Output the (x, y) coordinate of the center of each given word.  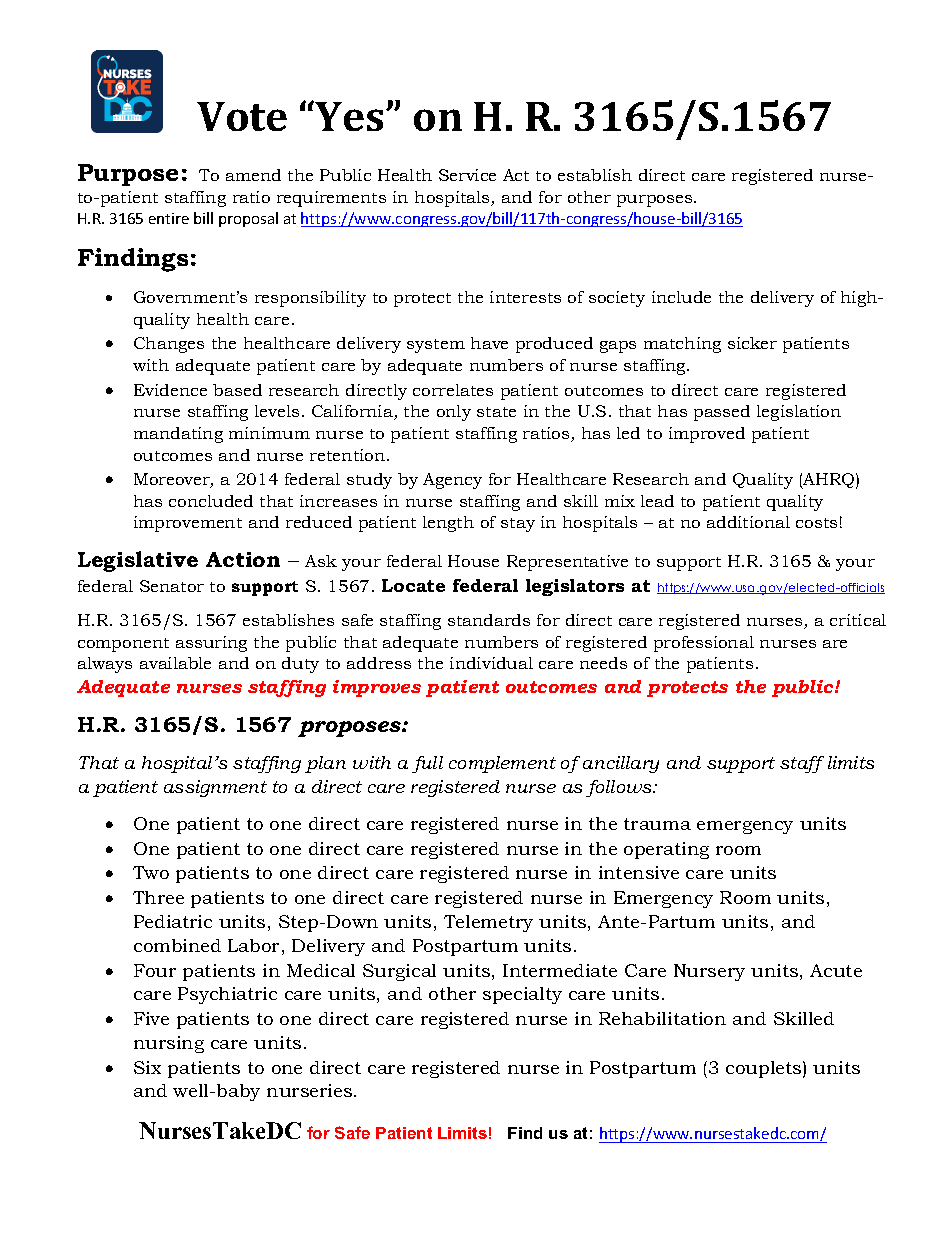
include (681, 297)
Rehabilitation (662, 1018)
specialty (522, 995)
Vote (242, 116)
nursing (169, 1044)
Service (467, 175)
